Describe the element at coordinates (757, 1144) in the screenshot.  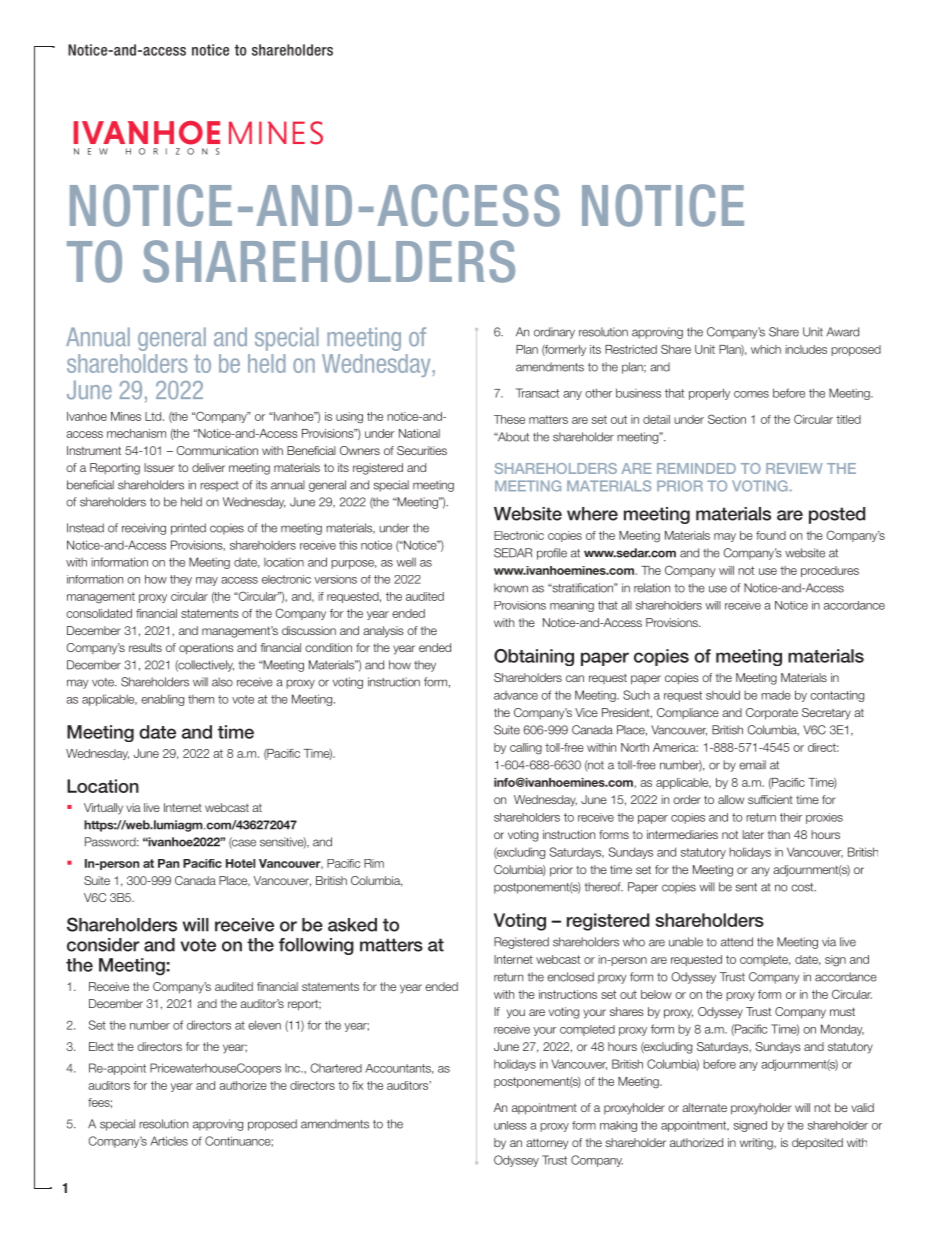
I see `writing` at that location.
